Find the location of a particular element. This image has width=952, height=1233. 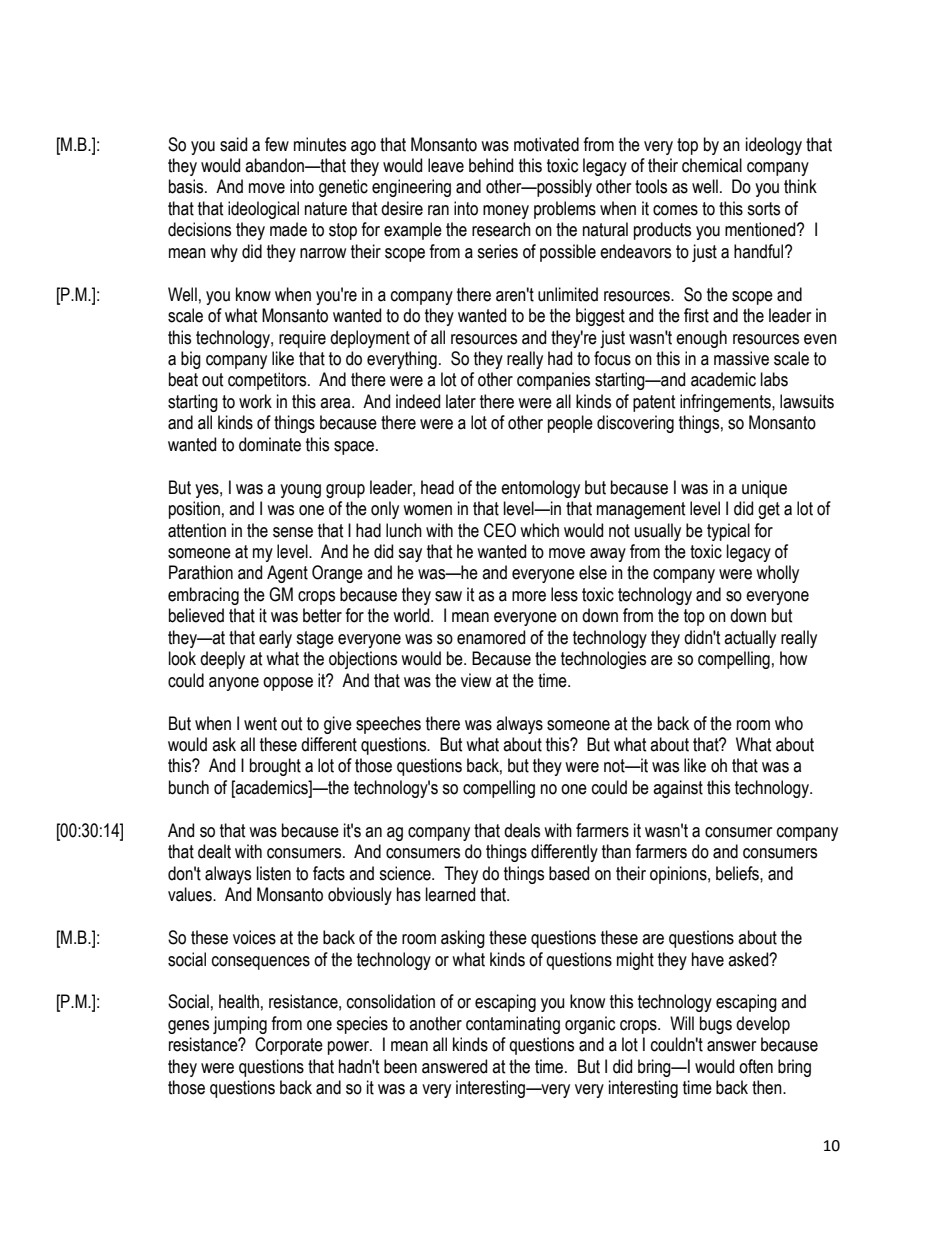

brought is located at coordinates (275, 767).
